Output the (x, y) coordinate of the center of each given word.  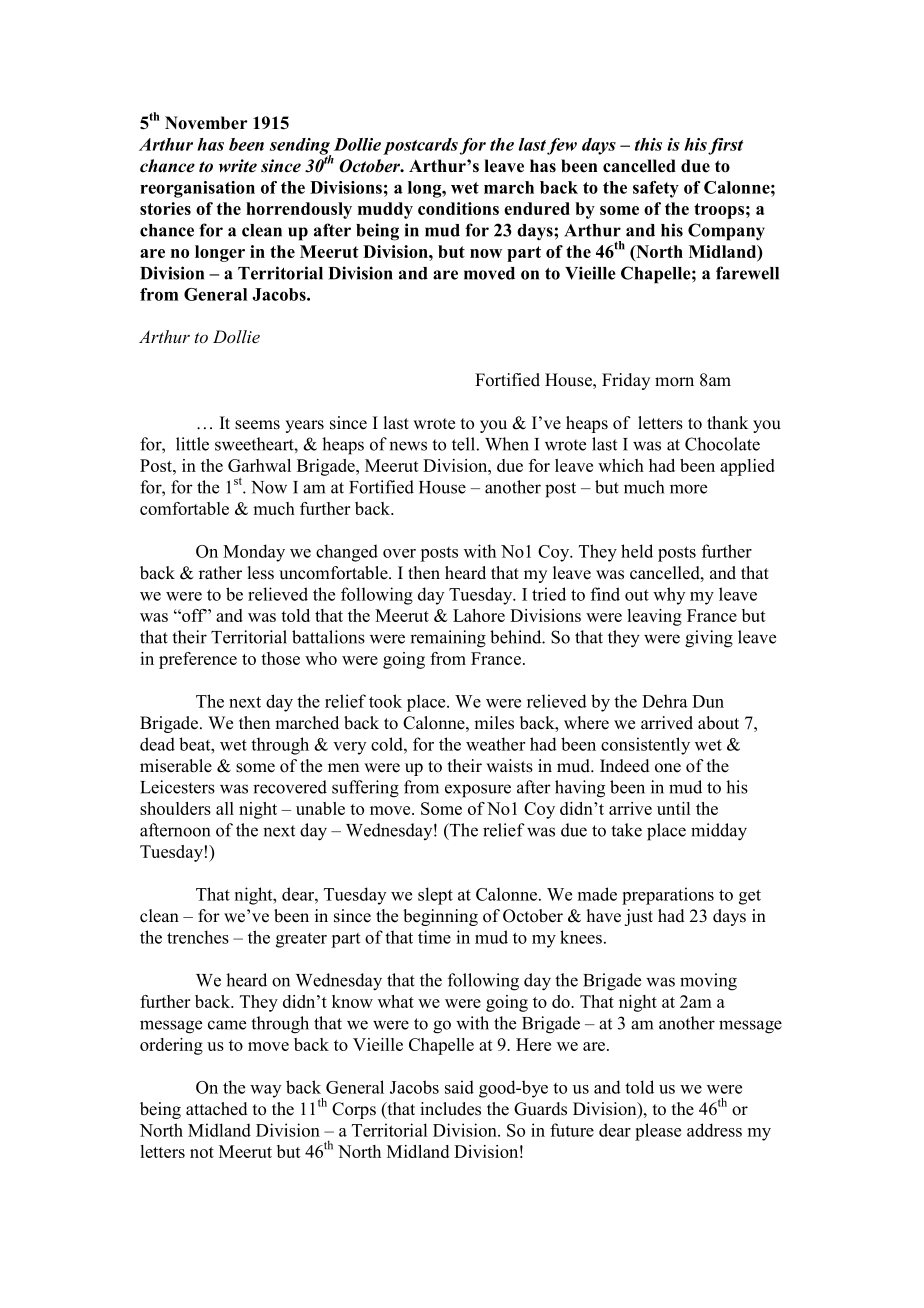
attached (217, 1109)
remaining (448, 639)
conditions (458, 208)
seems (257, 425)
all (225, 808)
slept (435, 896)
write (238, 166)
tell (463, 444)
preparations (668, 896)
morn (674, 382)
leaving (654, 617)
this (648, 144)
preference (198, 660)
